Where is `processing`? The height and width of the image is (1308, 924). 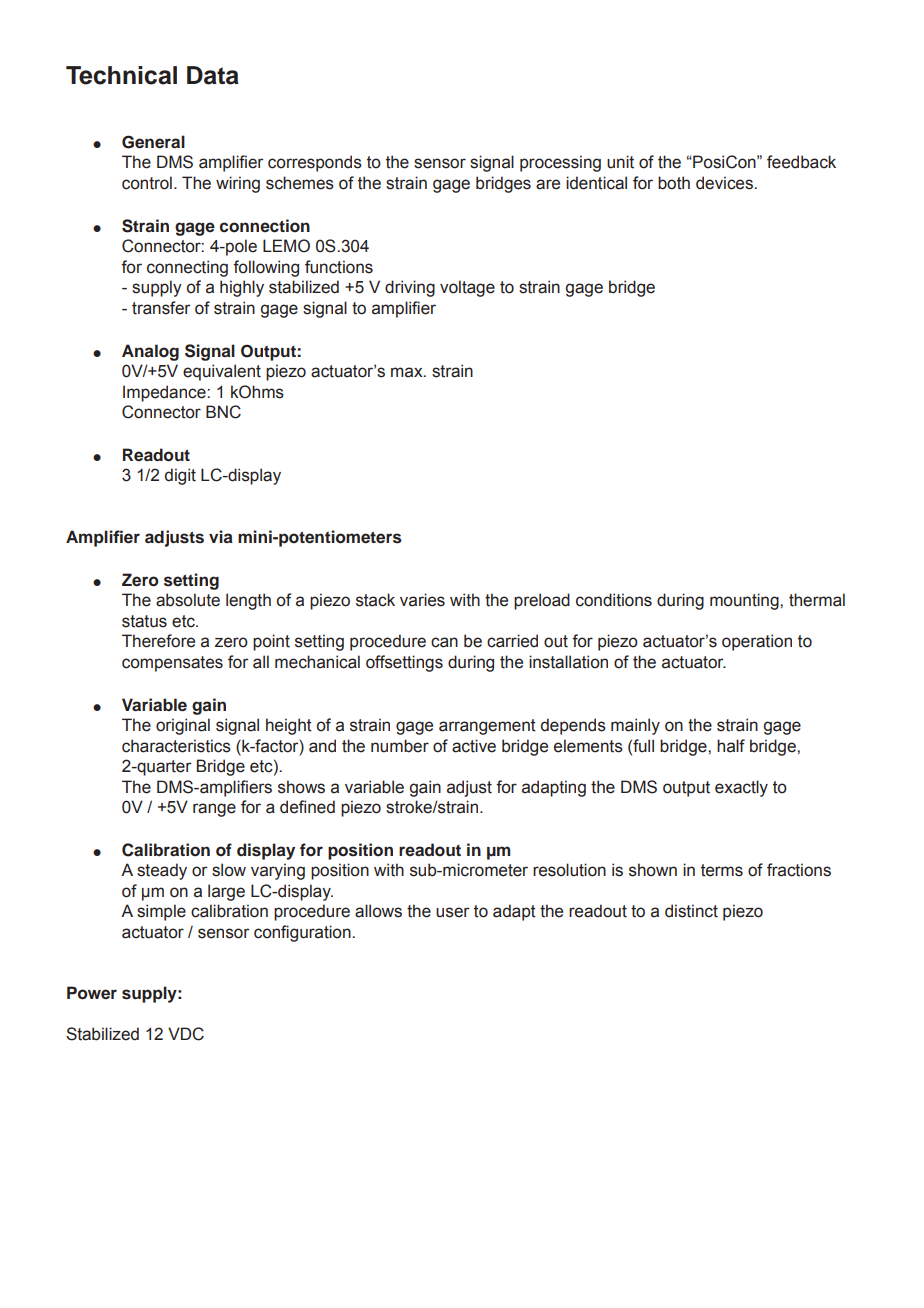 processing is located at coordinates (560, 163).
